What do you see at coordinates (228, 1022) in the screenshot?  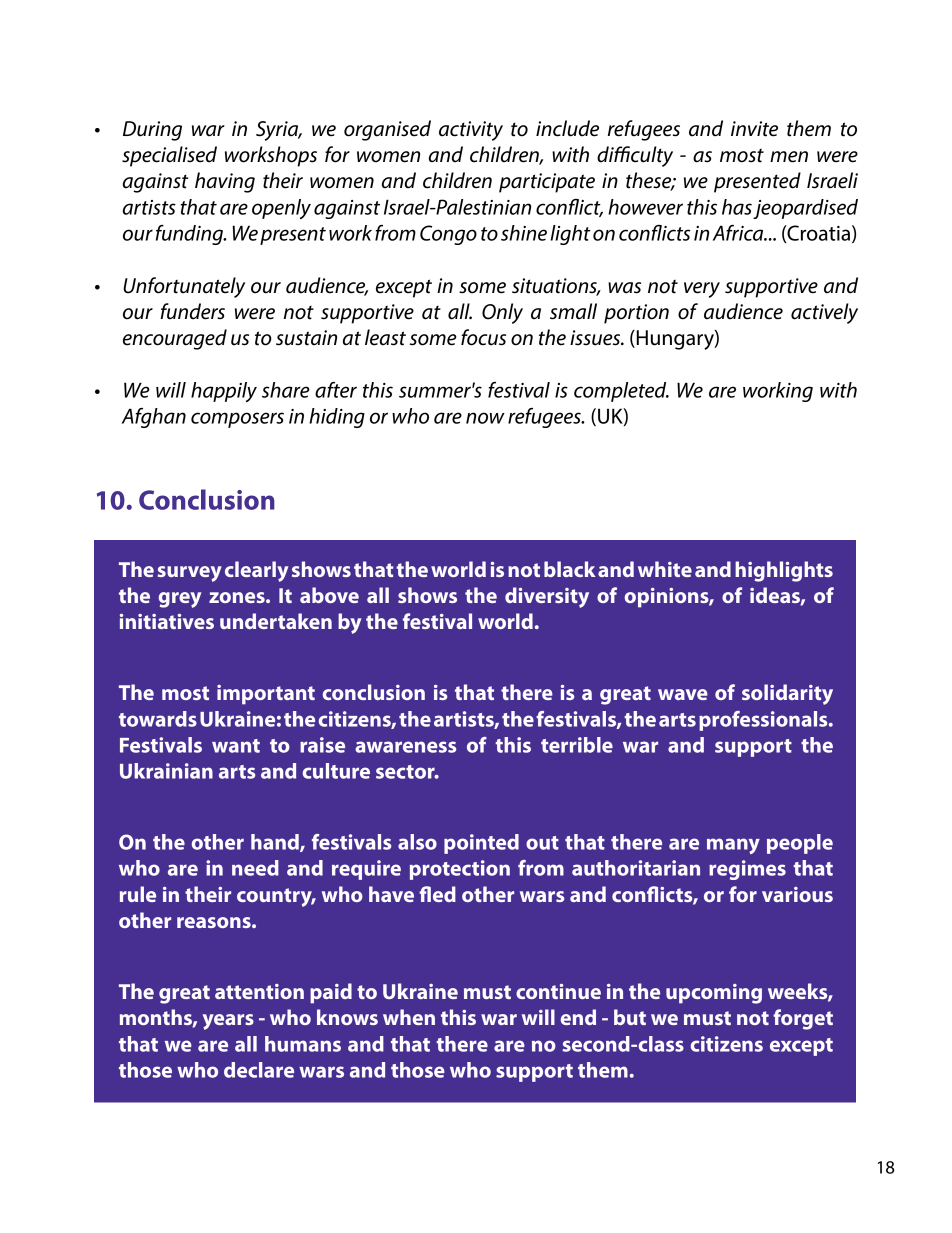 I see `years` at bounding box center [228, 1022].
